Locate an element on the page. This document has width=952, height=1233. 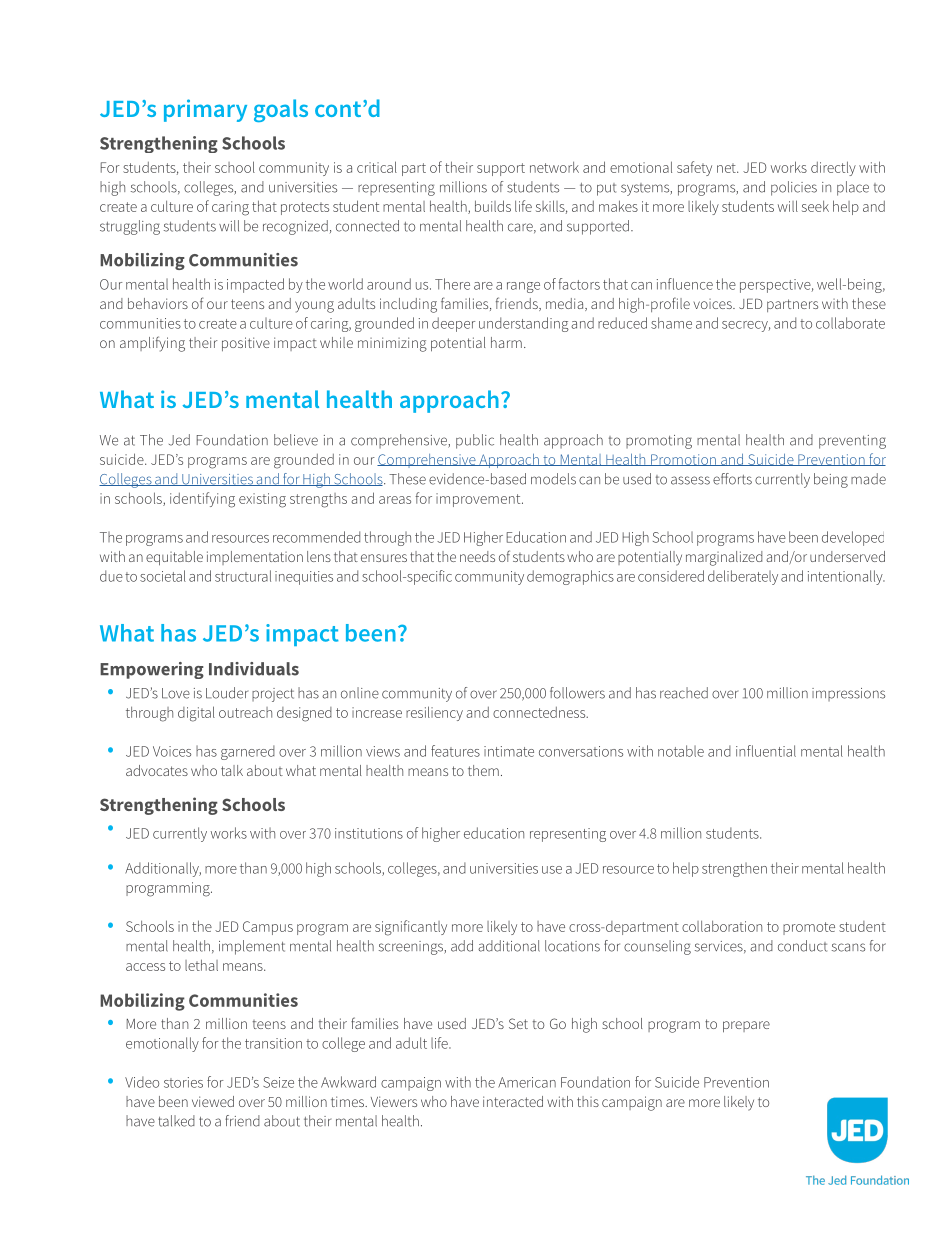
societal is located at coordinates (163, 576).
